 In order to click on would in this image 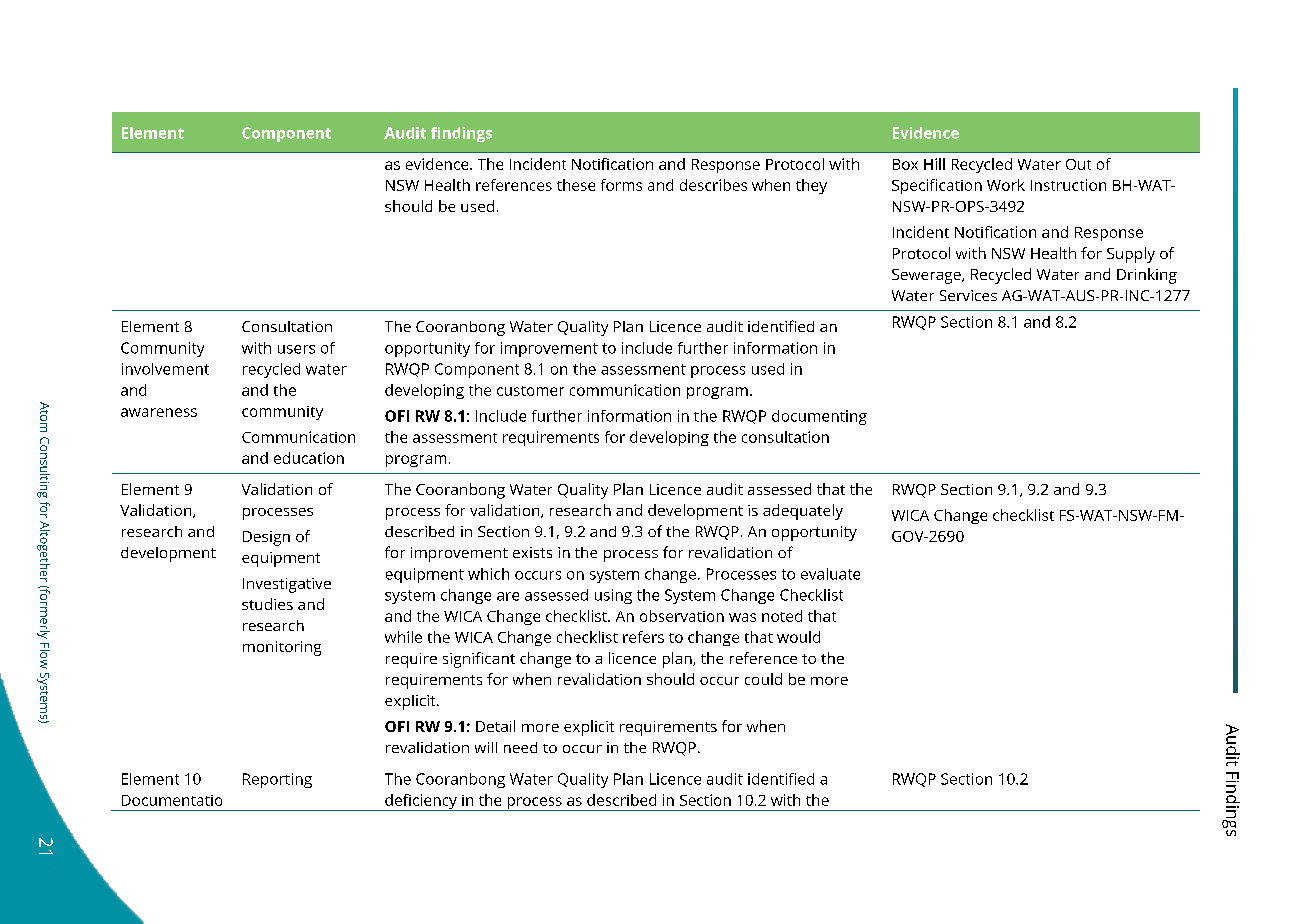, I will do `click(798, 637)`.
